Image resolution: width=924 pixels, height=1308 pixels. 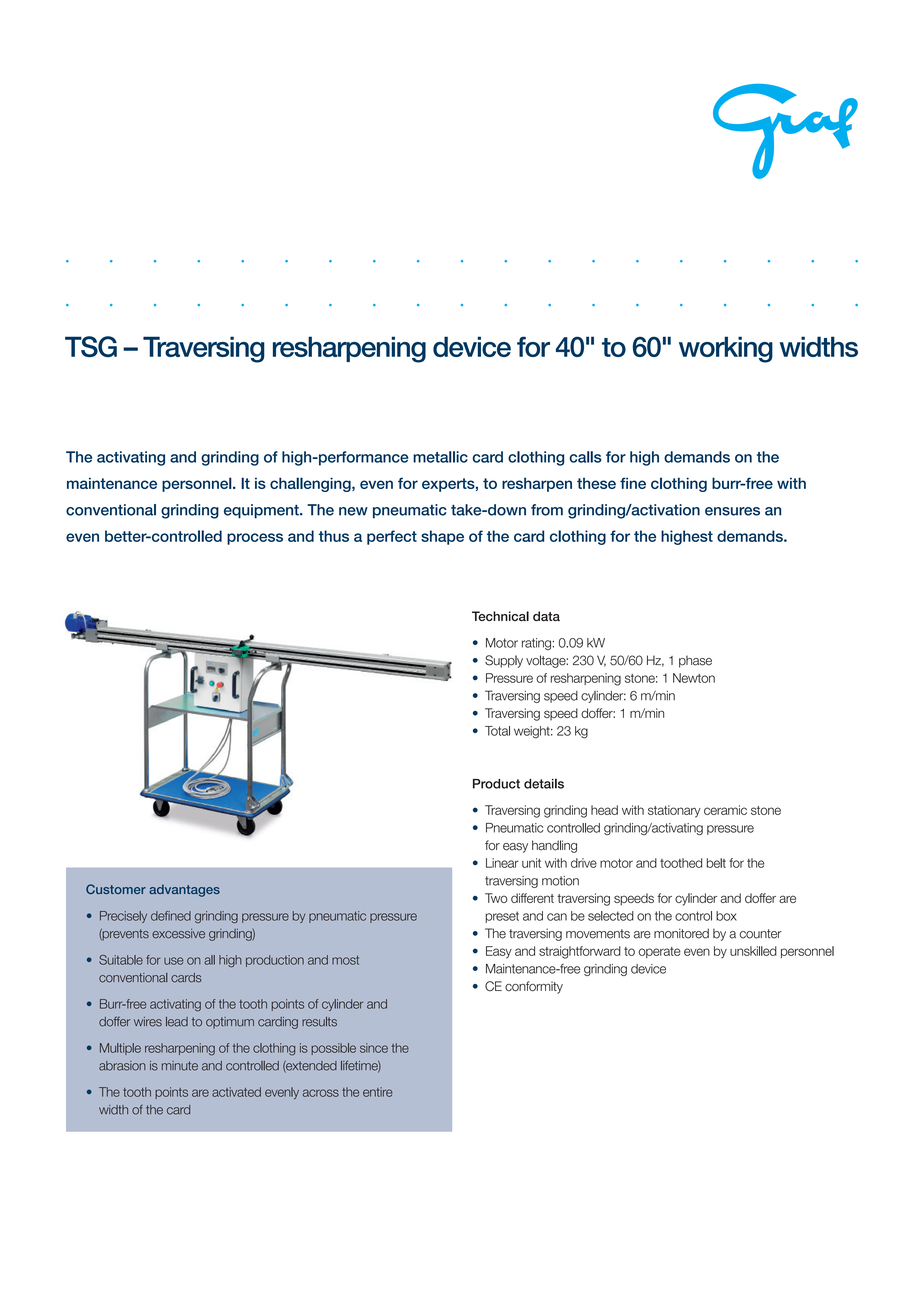 I want to click on Newton, so click(x=694, y=678).
